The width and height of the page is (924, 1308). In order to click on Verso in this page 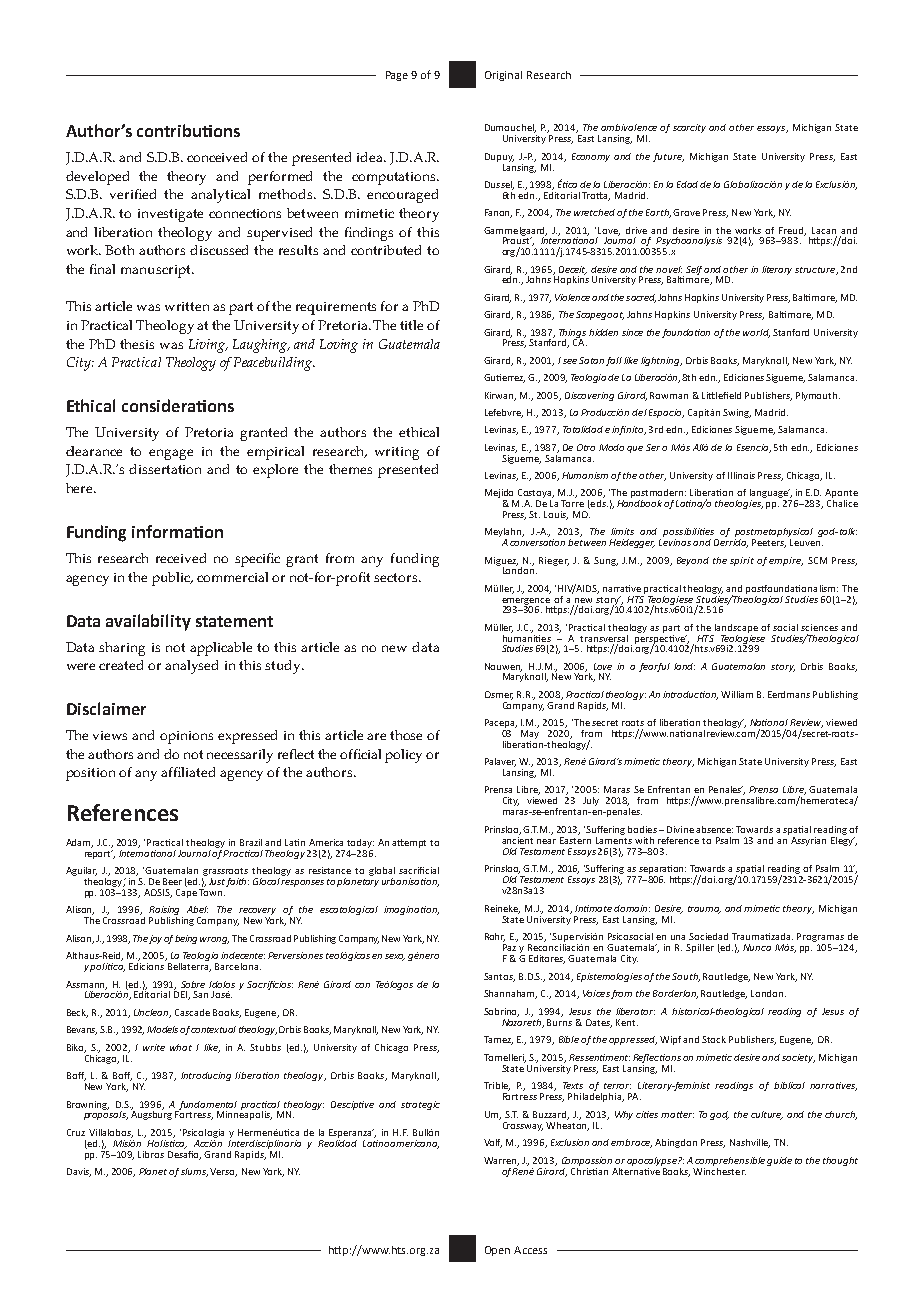, I will do `click(223, 1172)`.
